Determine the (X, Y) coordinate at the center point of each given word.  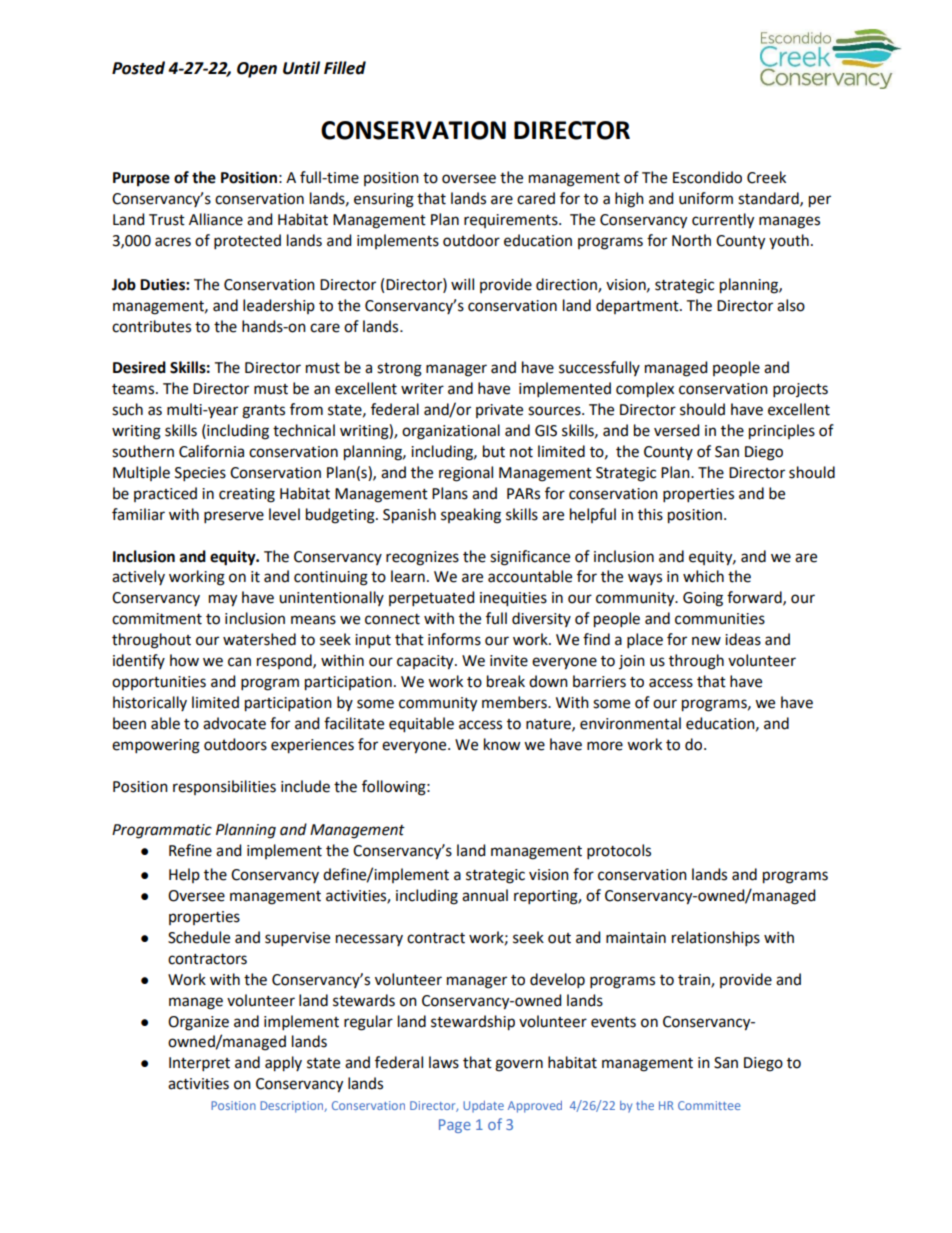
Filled (345, 68)
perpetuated (431, 598)
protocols (619, 851)
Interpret (199, 1064)
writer (422, 389)
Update (483, 1107)
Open (257, 70)
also (791, 305)
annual (485, 895)
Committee (709, 1105)
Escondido (707, 177)
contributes (151, 326)
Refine (190, 850)
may (223, 600)
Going (703, 599)
